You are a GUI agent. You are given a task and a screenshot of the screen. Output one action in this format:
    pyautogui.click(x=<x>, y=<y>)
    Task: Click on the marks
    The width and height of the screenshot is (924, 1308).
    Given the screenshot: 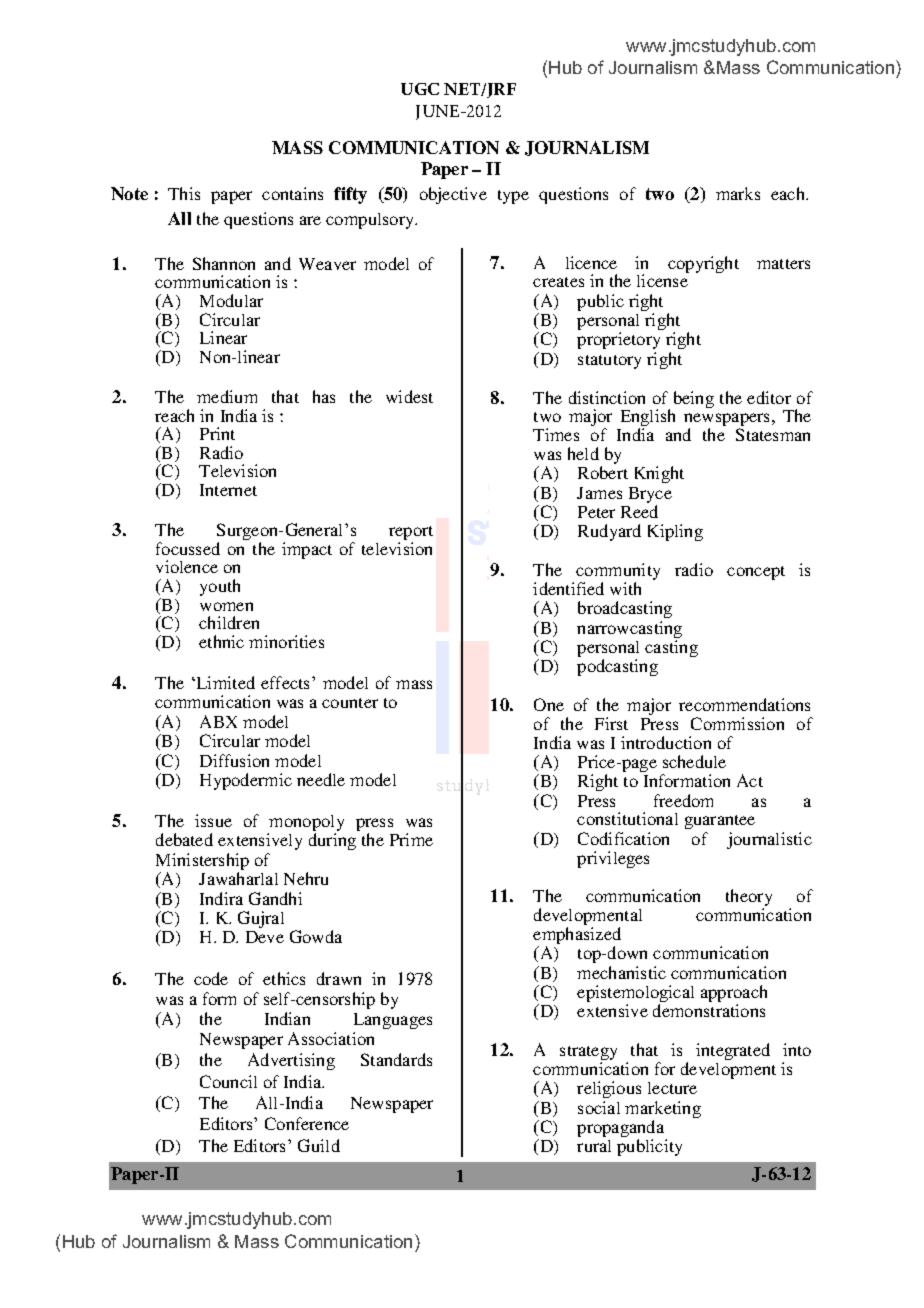 What is the action you would take?
    pyautogui.click(x=738, y=193)
